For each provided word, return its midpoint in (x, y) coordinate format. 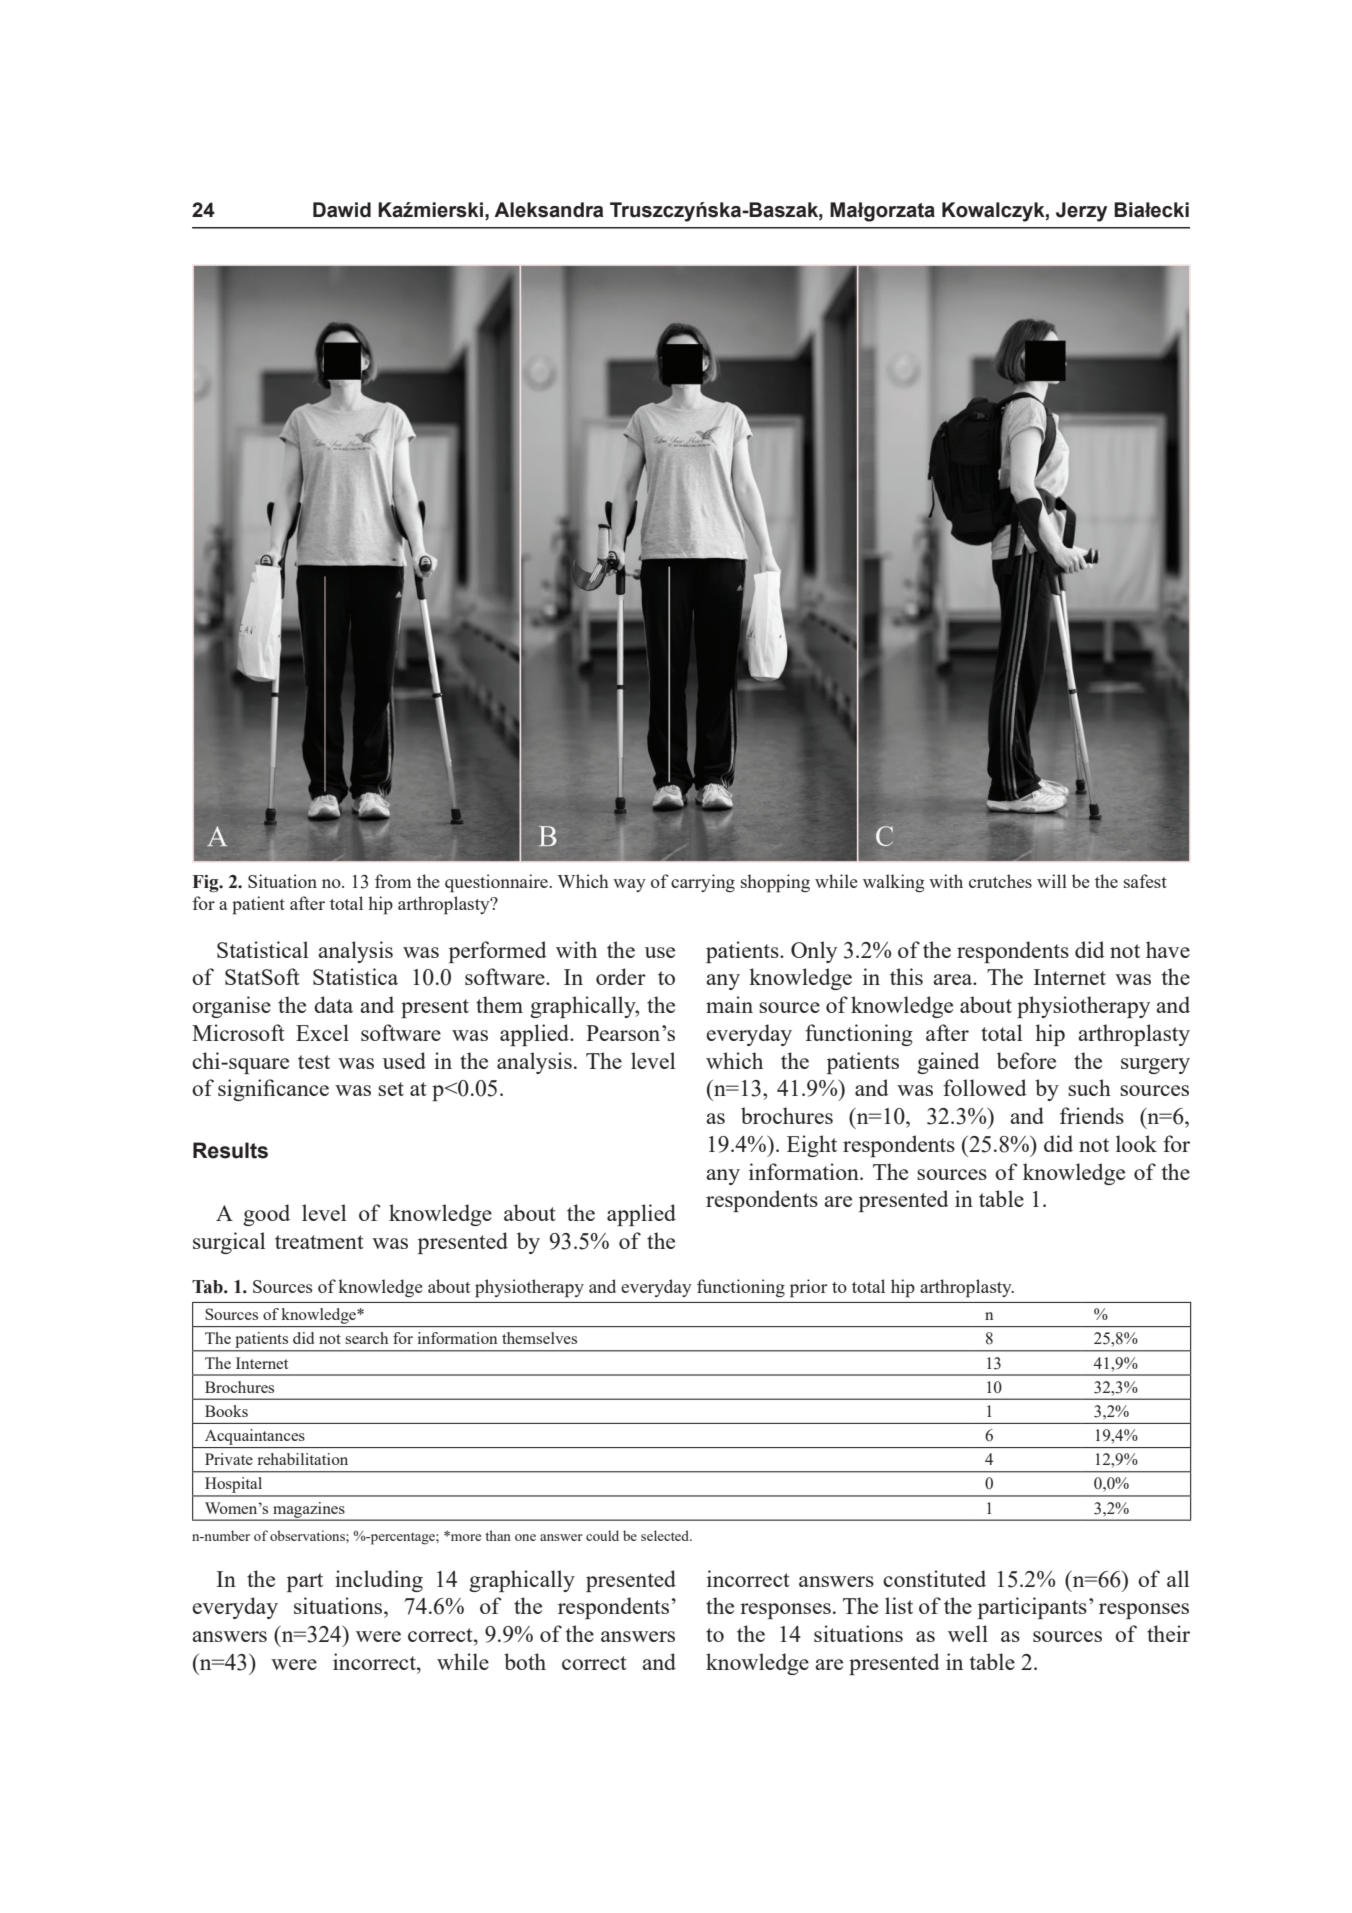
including (379, 1581)
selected (666, 1535)
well (968, 1633)
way (629, 885)
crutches (1000, 881)
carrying (703, 883)
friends (1092, 1115)
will (1052, 881)
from (393, 881)
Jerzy (1081, 212)
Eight (812, 1146)
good (266, 1215)
